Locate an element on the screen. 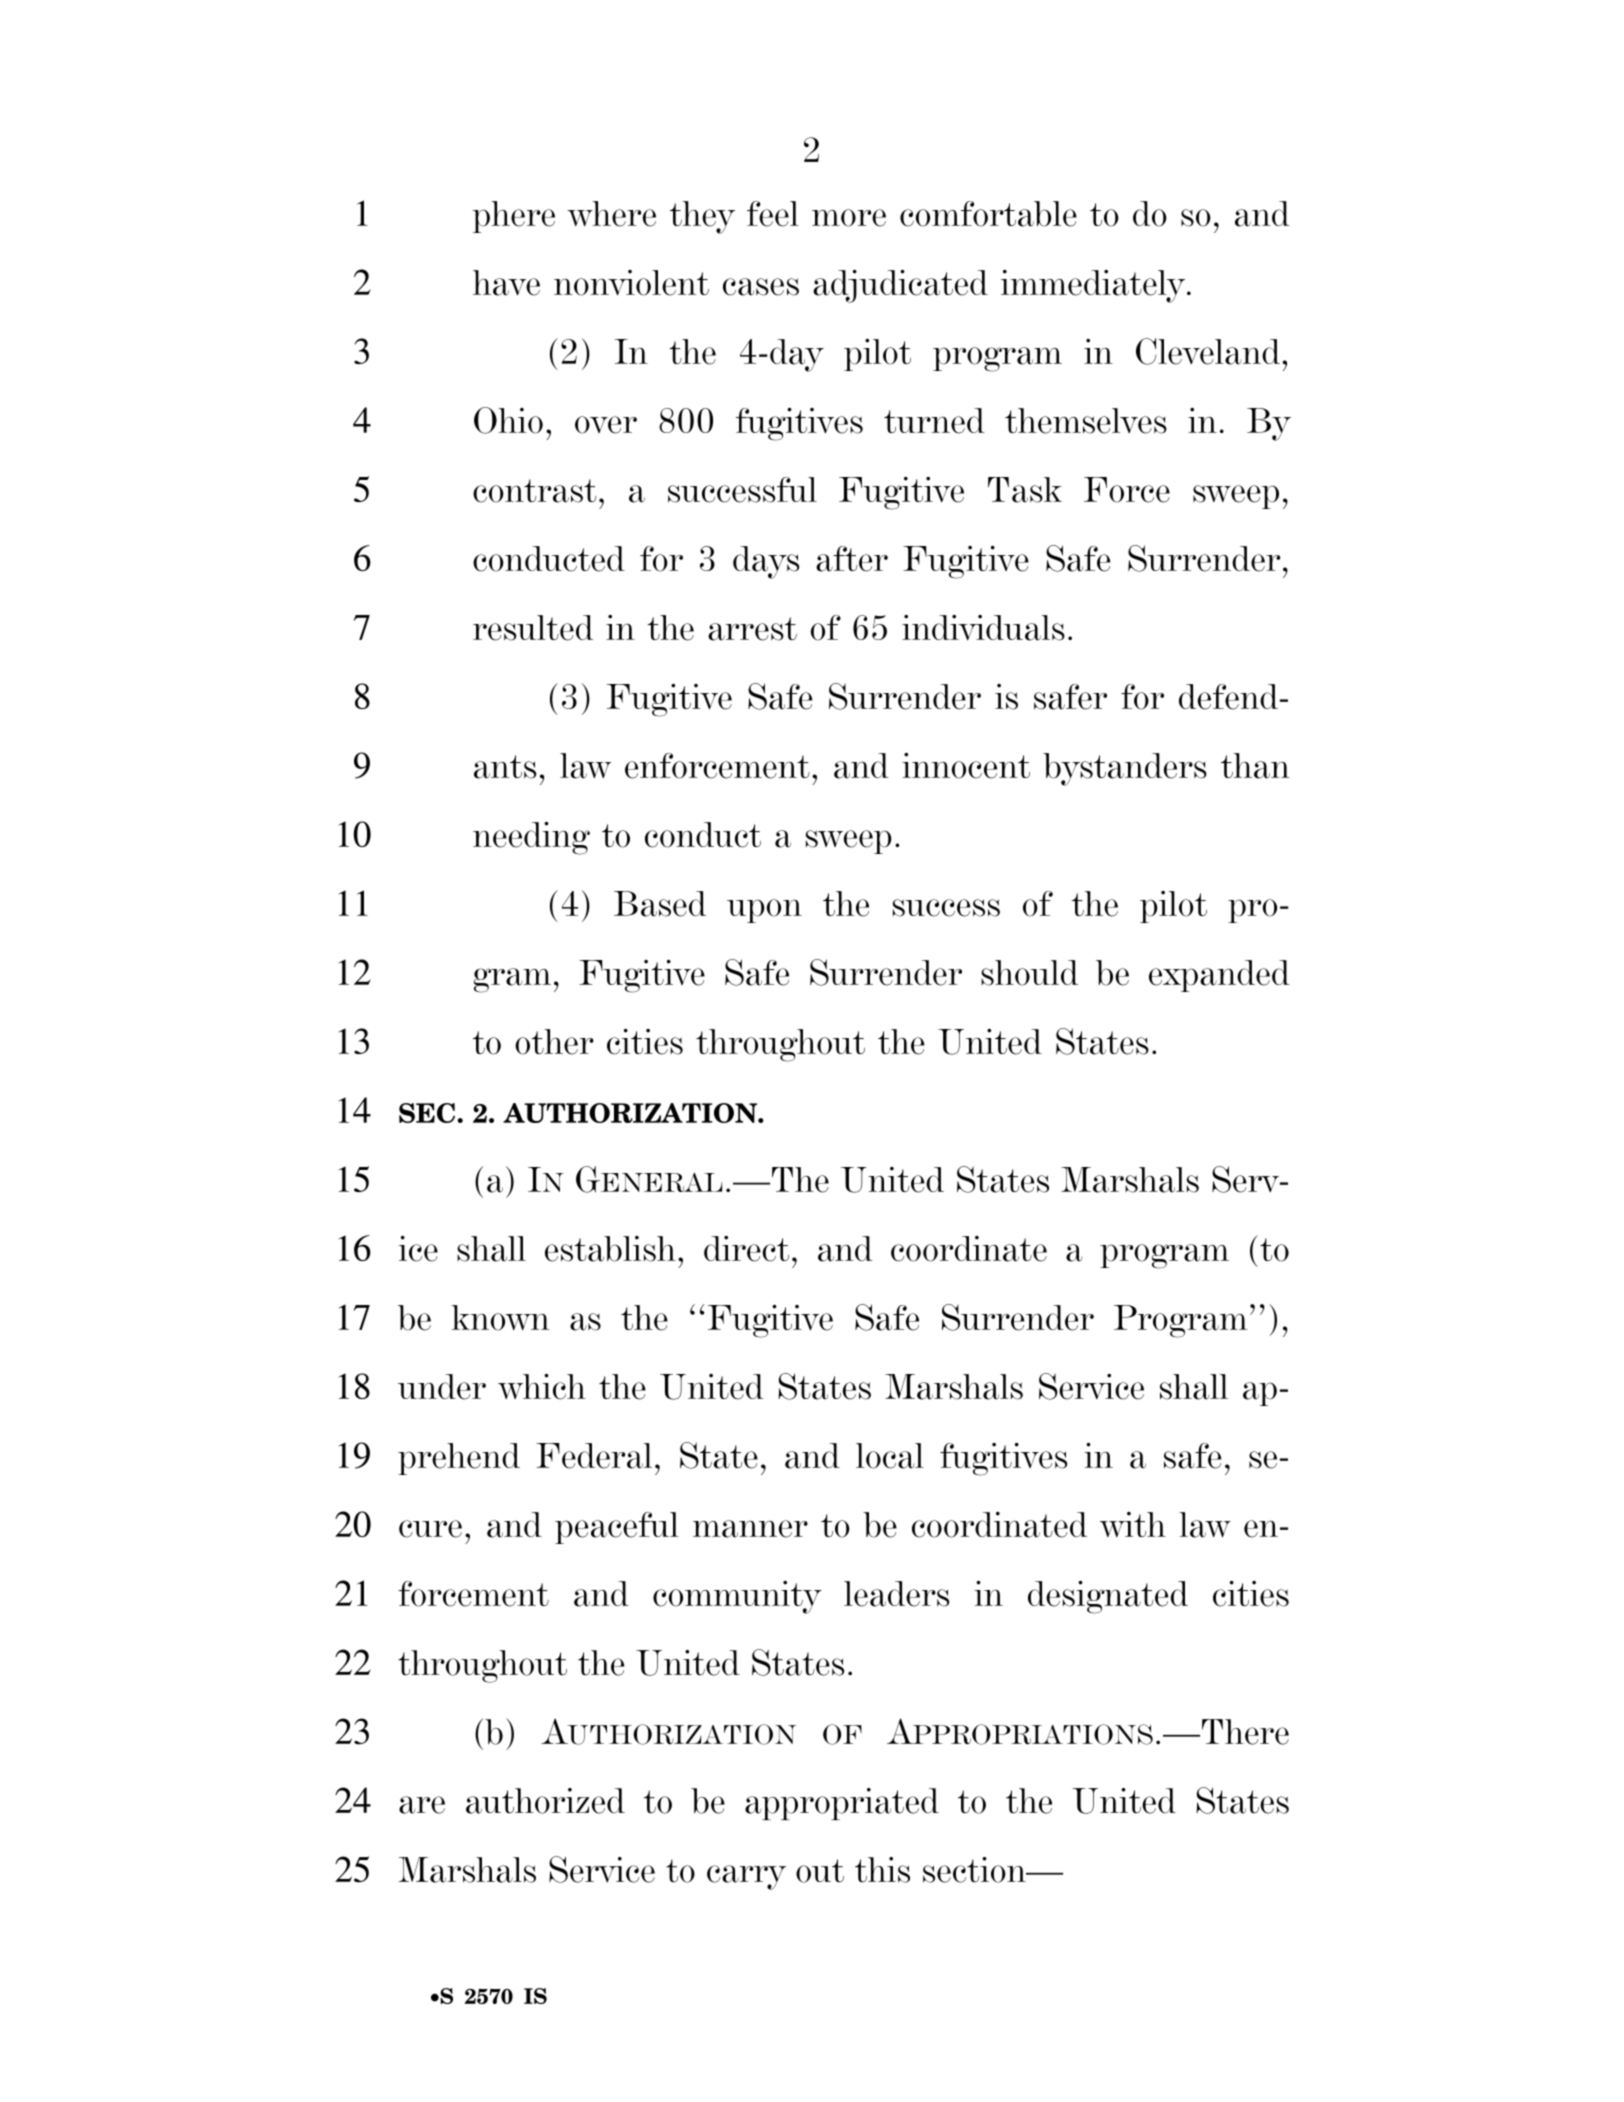  upon is located at coordinates (764, 911).
